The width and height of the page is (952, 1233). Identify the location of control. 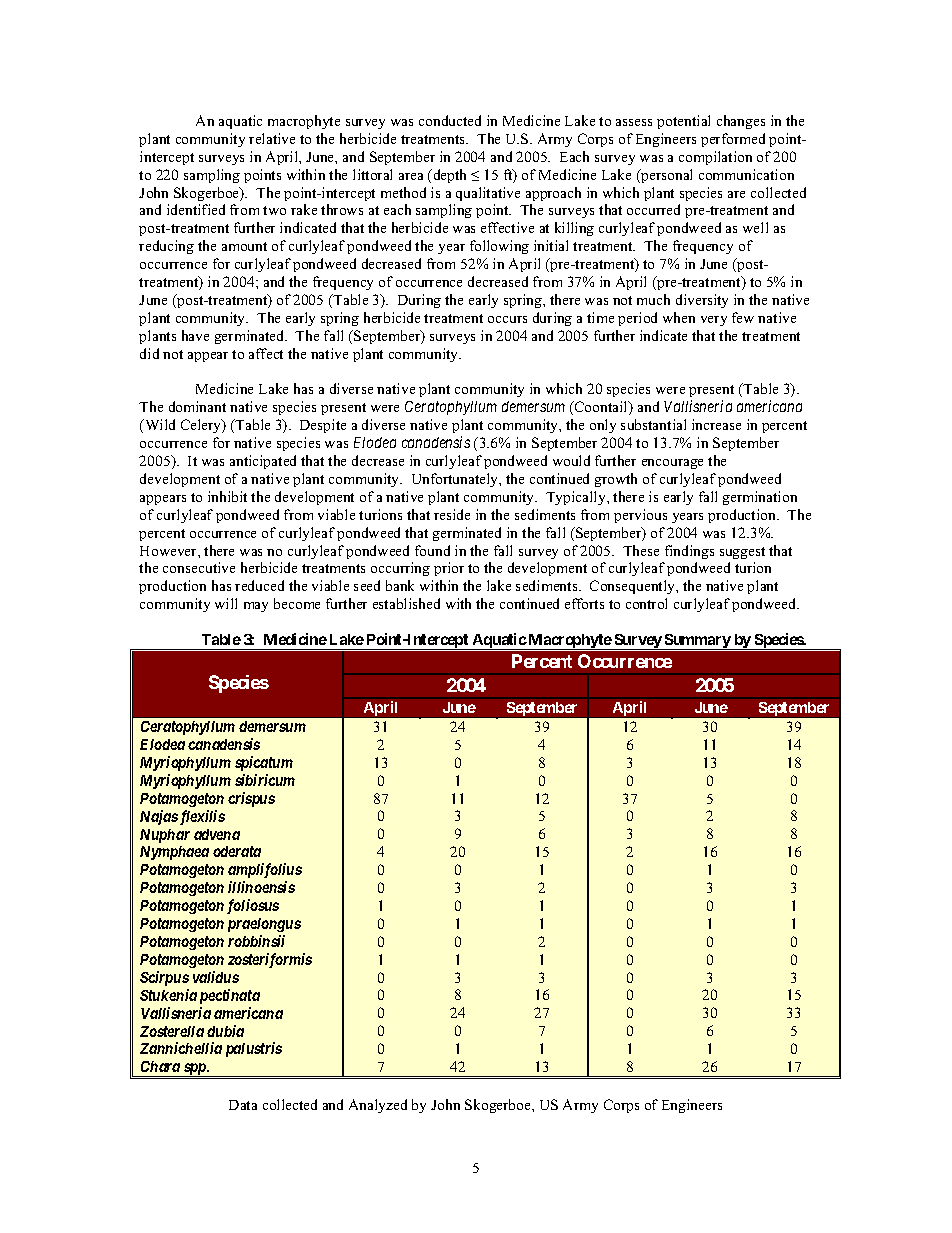
(646, 603).
